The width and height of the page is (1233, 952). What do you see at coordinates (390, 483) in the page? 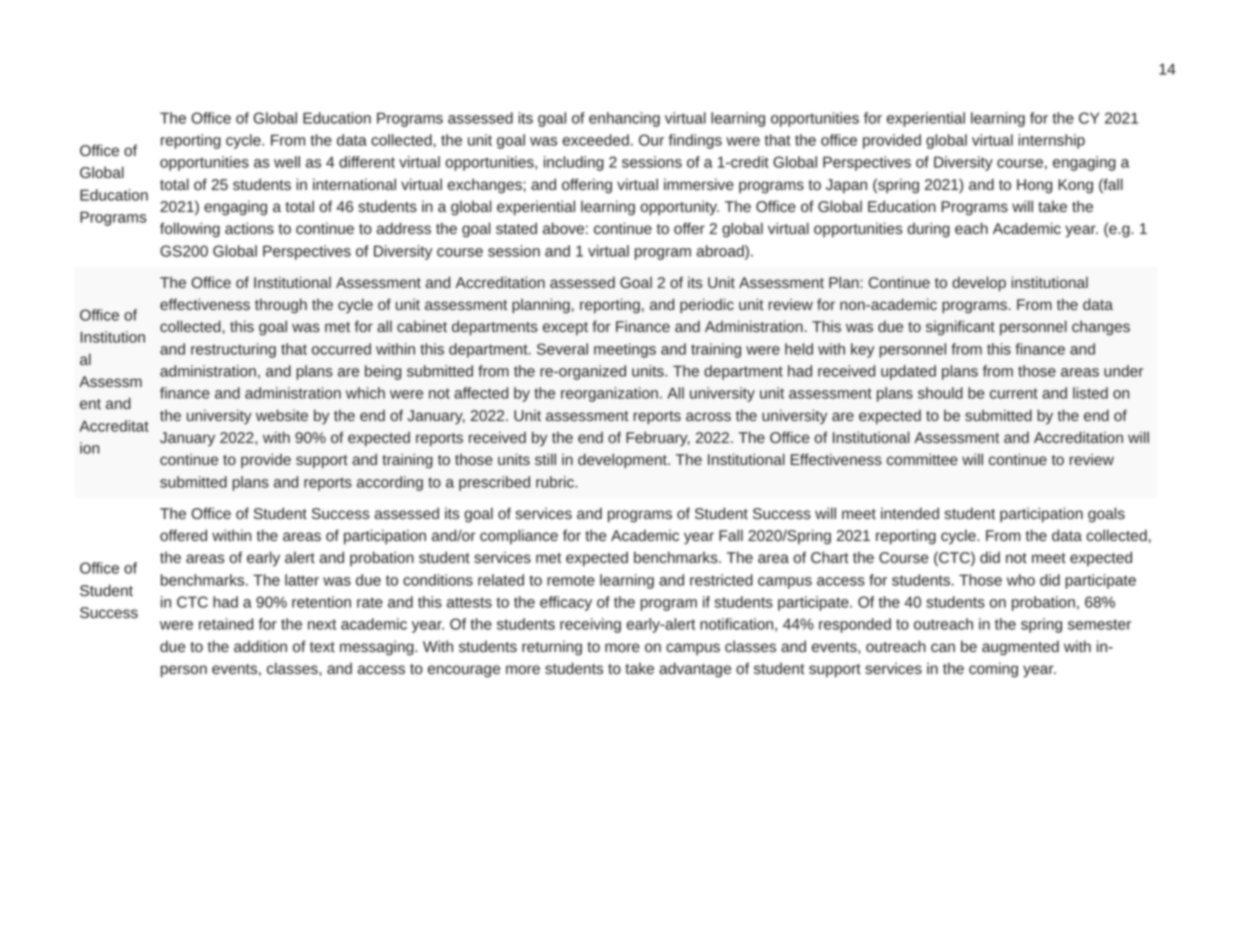
I see `according` at bounding box center [390, 483].
